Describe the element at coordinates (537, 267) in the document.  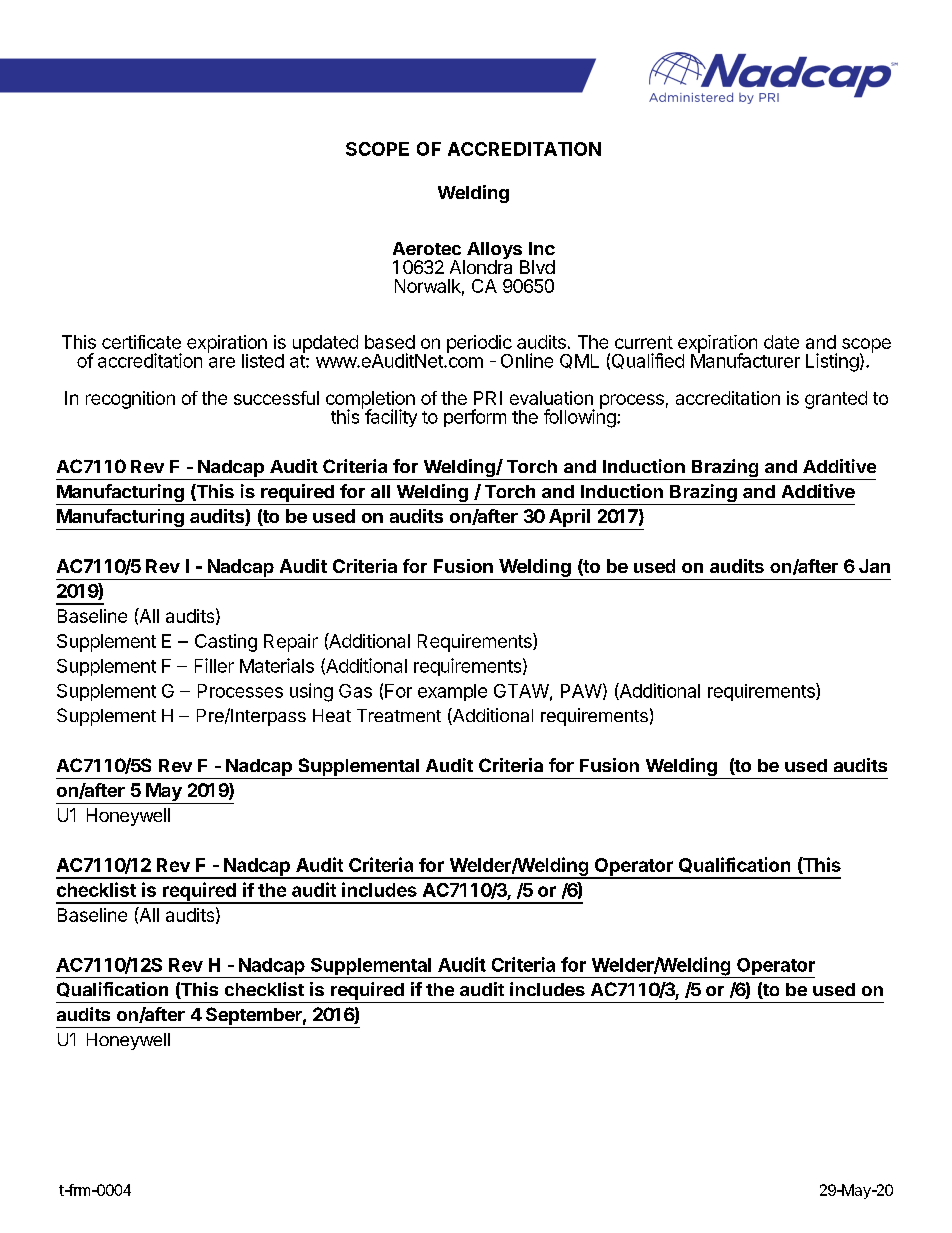
I see `Blvd` at that location.
